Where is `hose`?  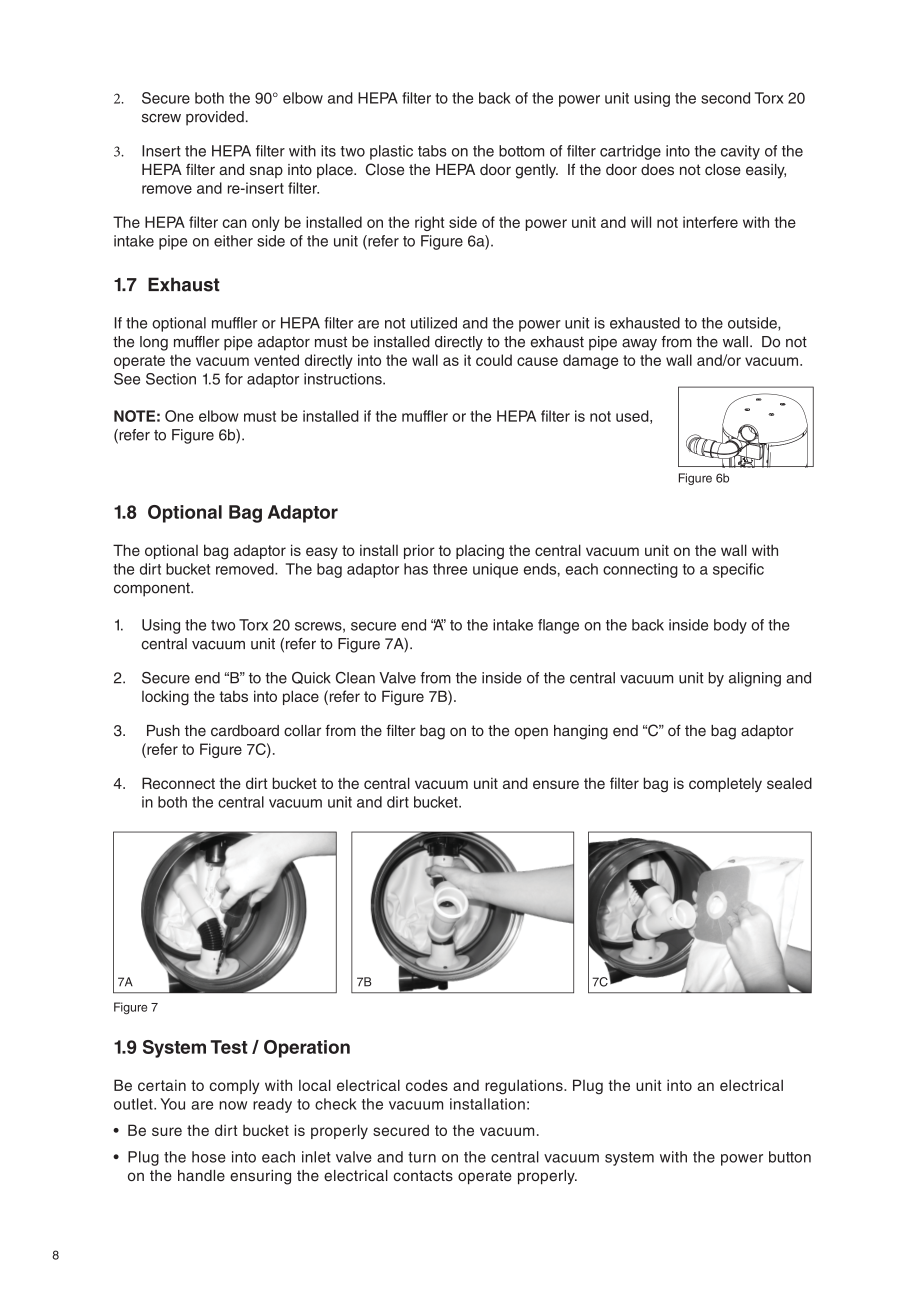 hose is located at coordinates (209, 1157).
